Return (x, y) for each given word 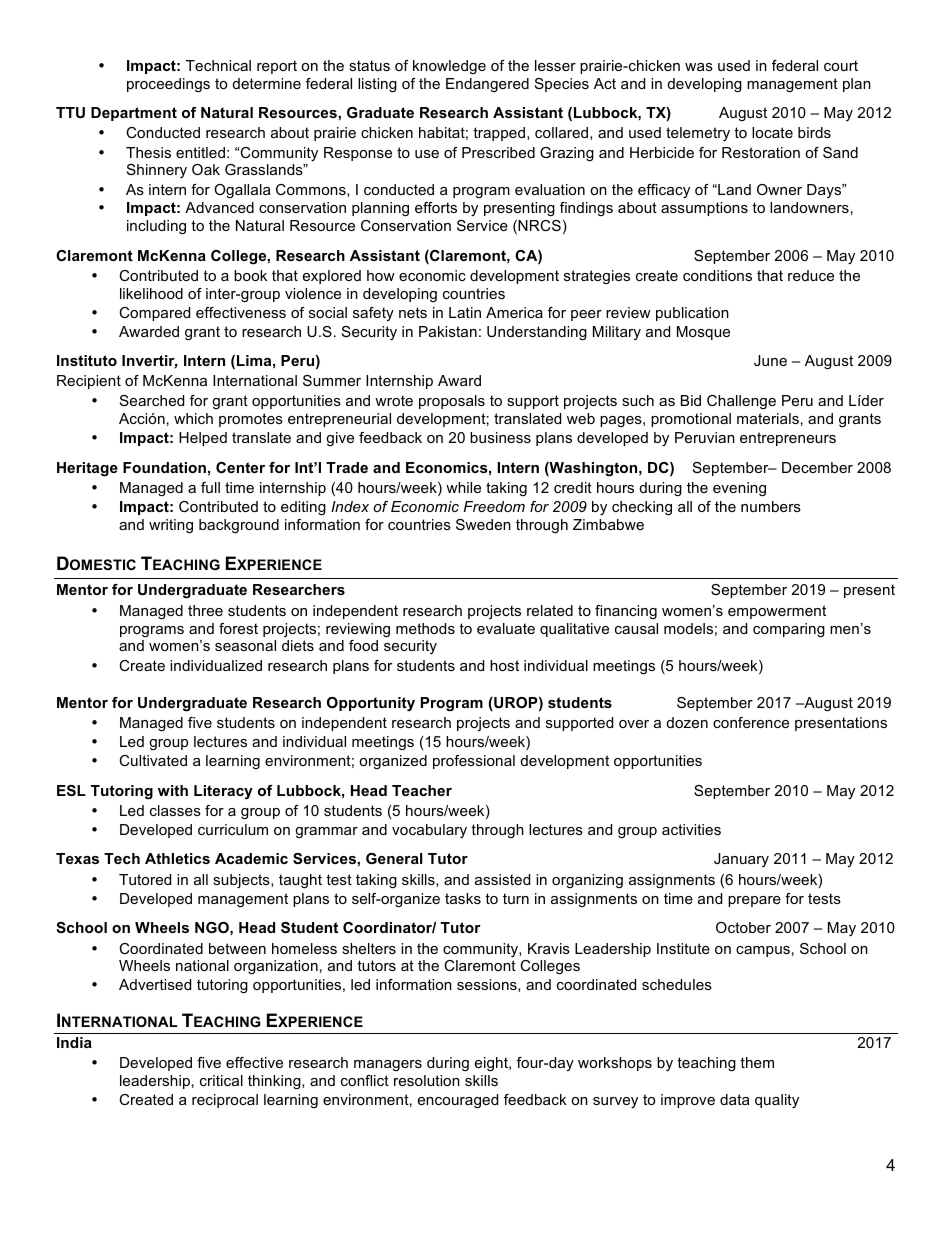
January (741, 860)
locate (772, 132)
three (205, 610)
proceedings (168, 85)
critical (221, 1080)
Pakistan (448, 331)
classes (175, 810)
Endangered (487, 85)
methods (425, 628)
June (770, 360)
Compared (154, 314)
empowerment (777, 612)
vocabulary (429, 831)
